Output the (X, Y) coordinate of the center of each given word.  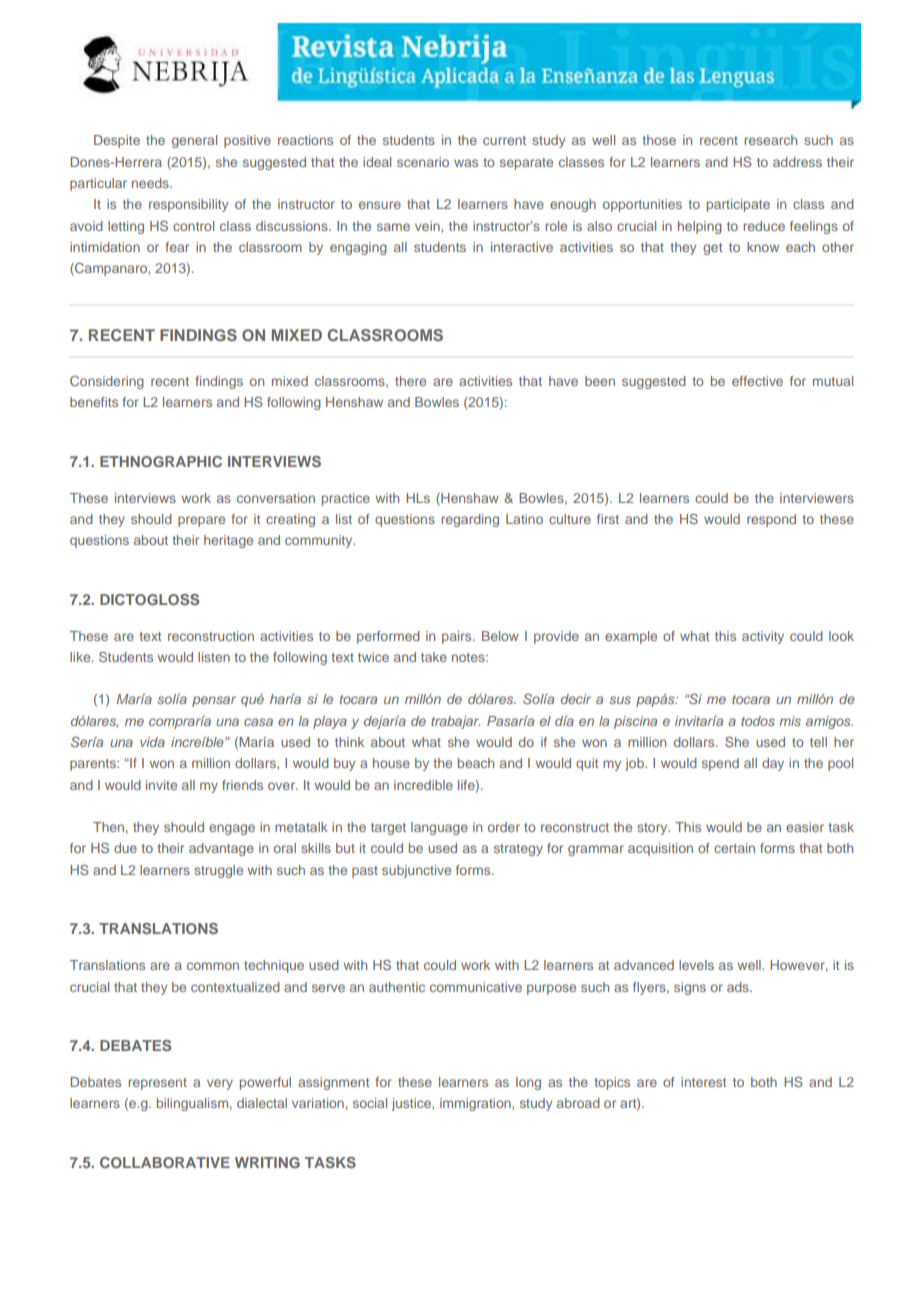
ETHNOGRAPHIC (161, 461)
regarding (470, 520)
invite (161, 785)
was (466, 163)
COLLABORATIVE (165, 1162)
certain (734, 848)
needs (151, 183)
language (439, 828)
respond (771, 520)
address (797, 162)
